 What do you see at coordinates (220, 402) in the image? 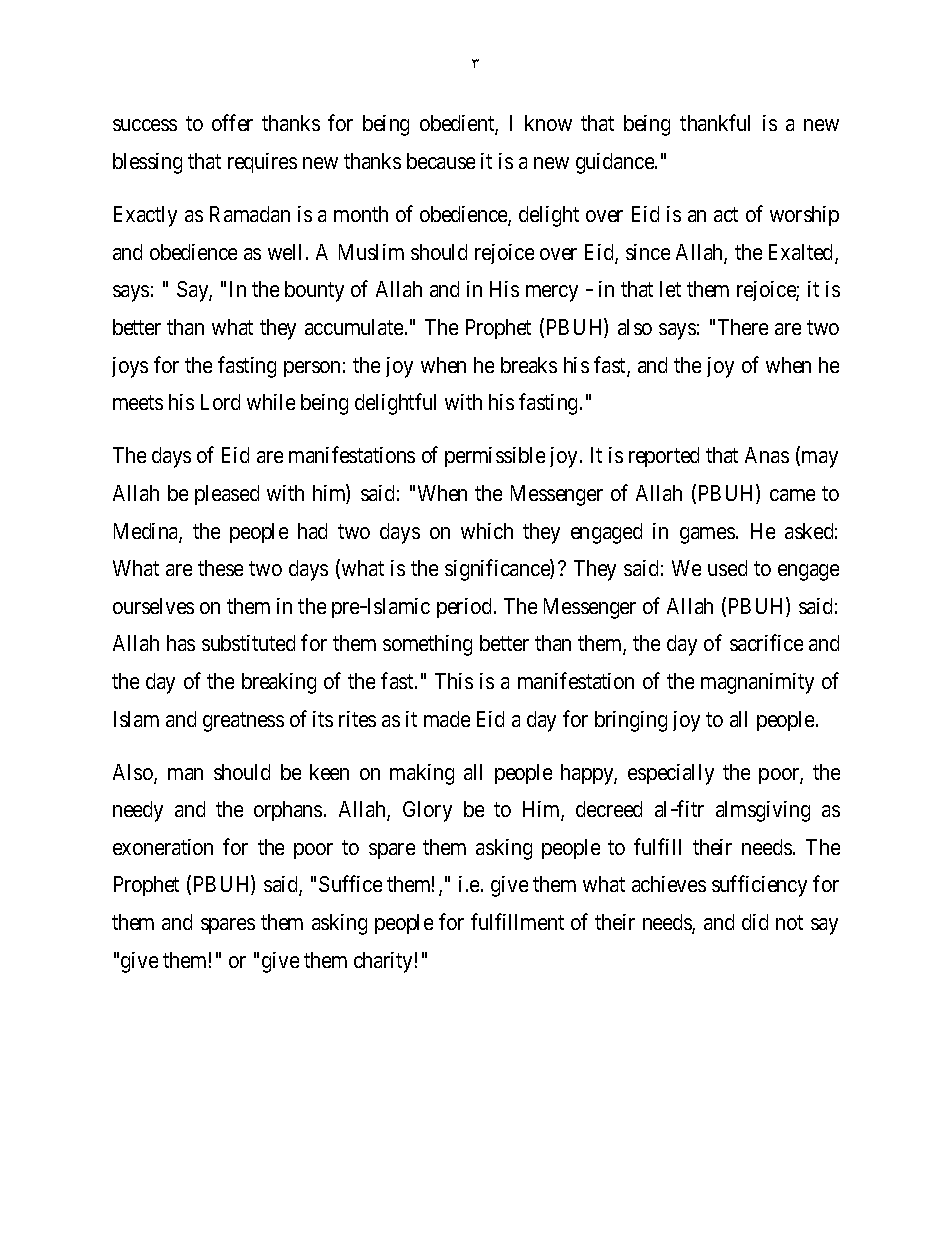
I see `Lord` at bounding box center [220, 402].
